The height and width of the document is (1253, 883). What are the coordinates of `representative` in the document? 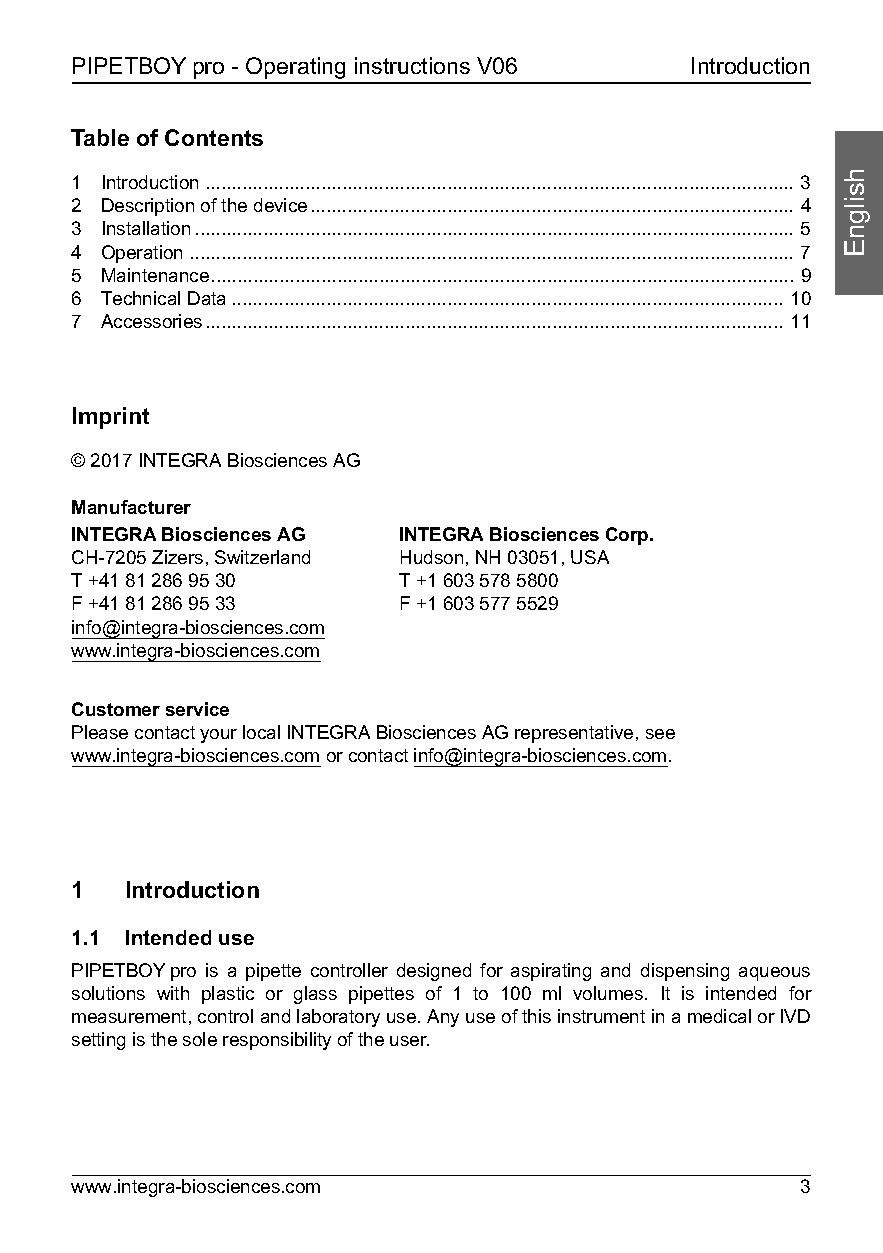 It's located at (574, 734).
